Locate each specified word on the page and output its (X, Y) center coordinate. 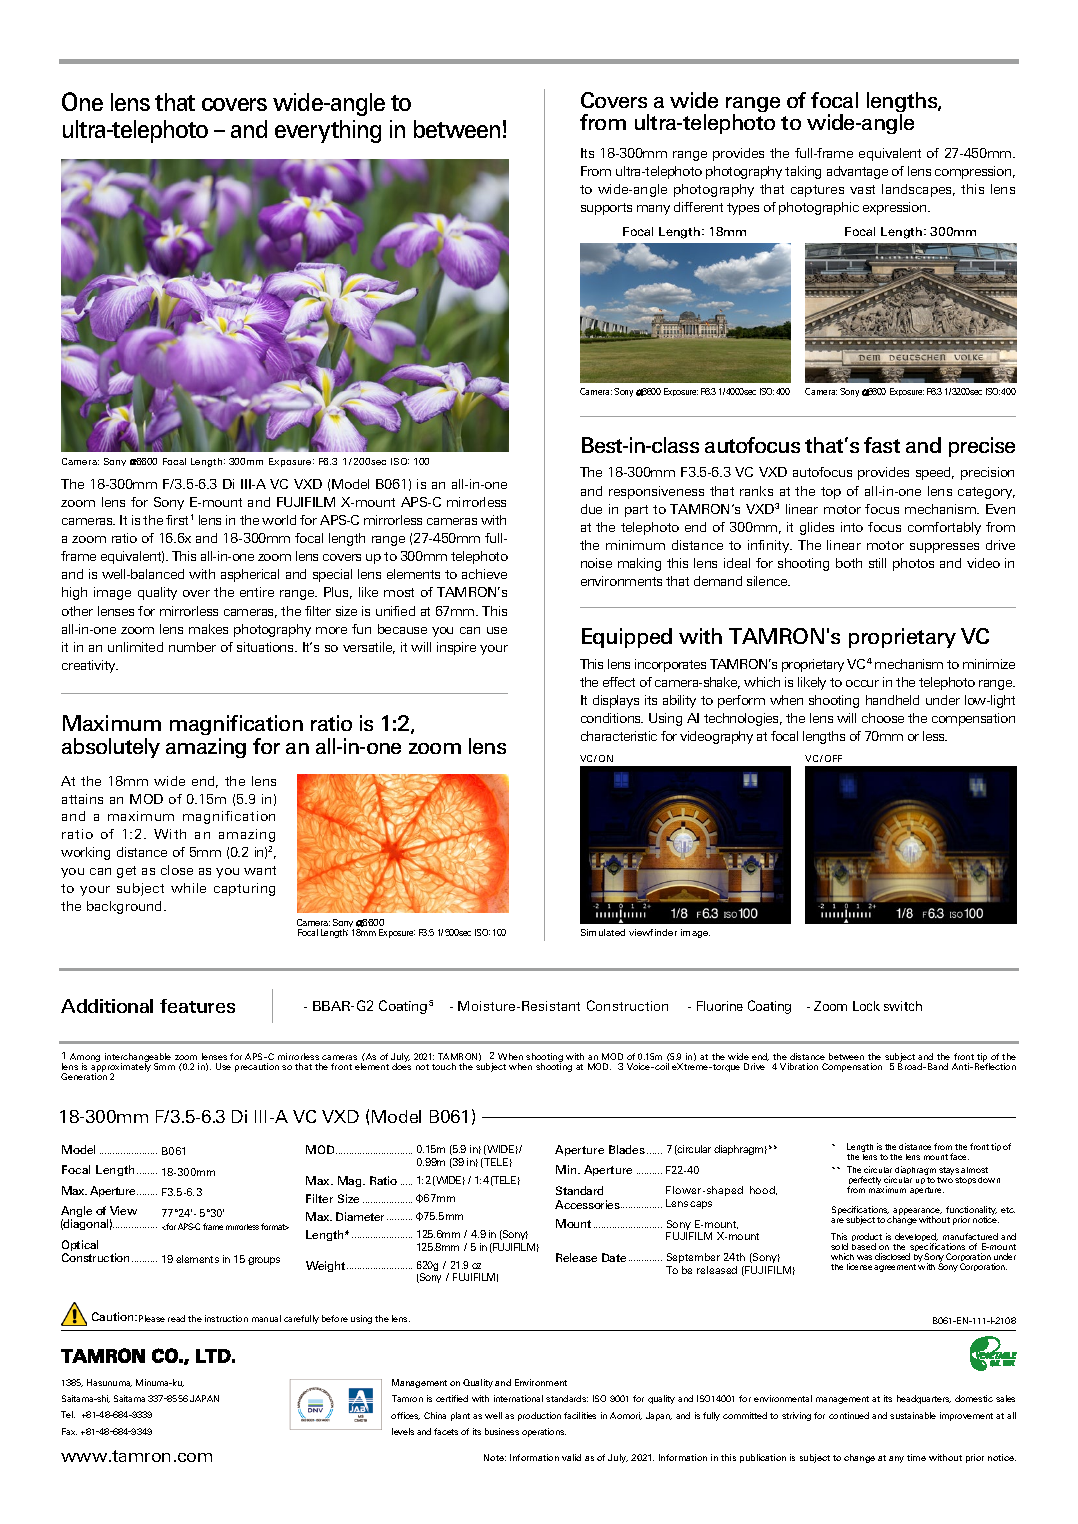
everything (328, 131)
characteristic (619, 736)
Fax (69, 1431)
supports (606, 209)
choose (883, 718)
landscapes (918, 190)
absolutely (111, 748)
